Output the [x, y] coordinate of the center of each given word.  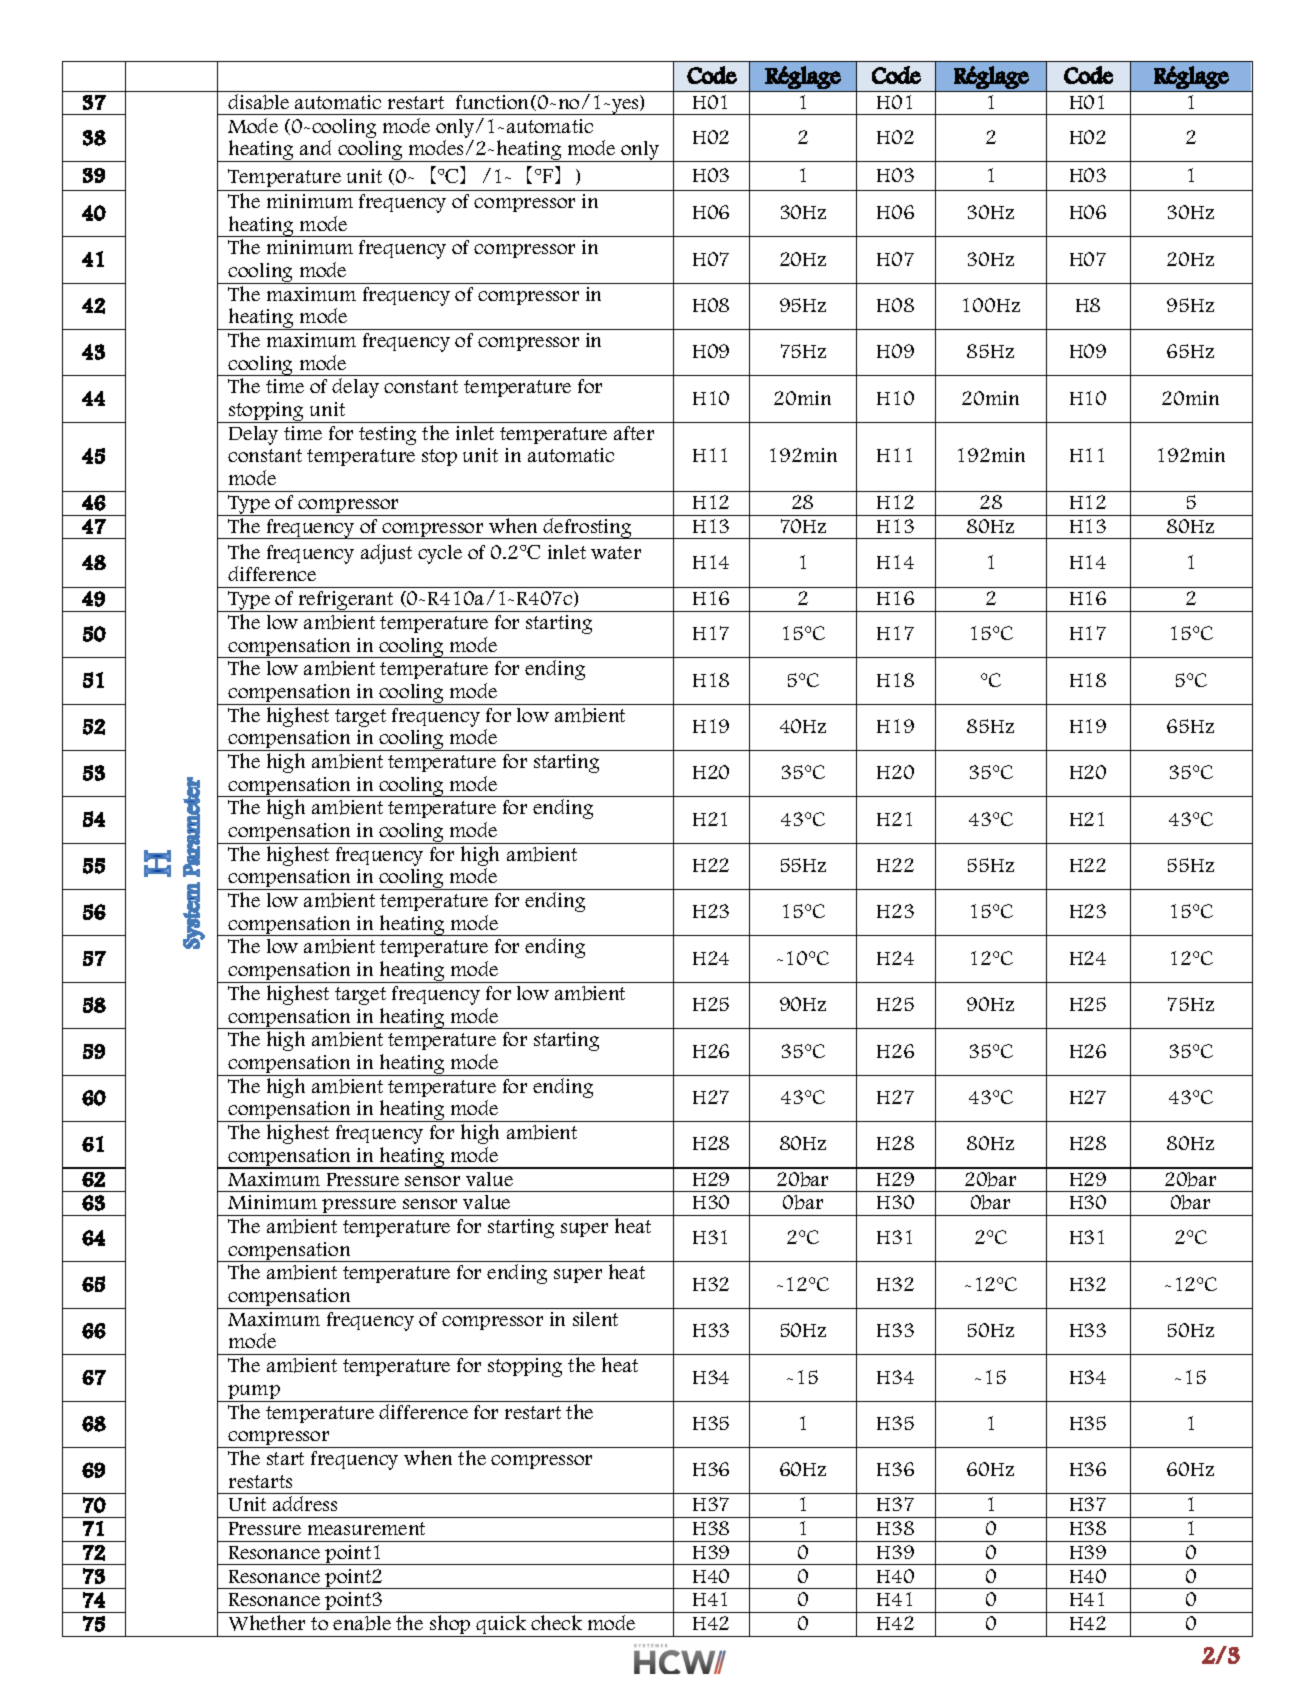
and [315, 147]
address [305, 1503]
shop [450, 1626]
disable [258, 102]
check [556, 1622]
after [634, 433]
